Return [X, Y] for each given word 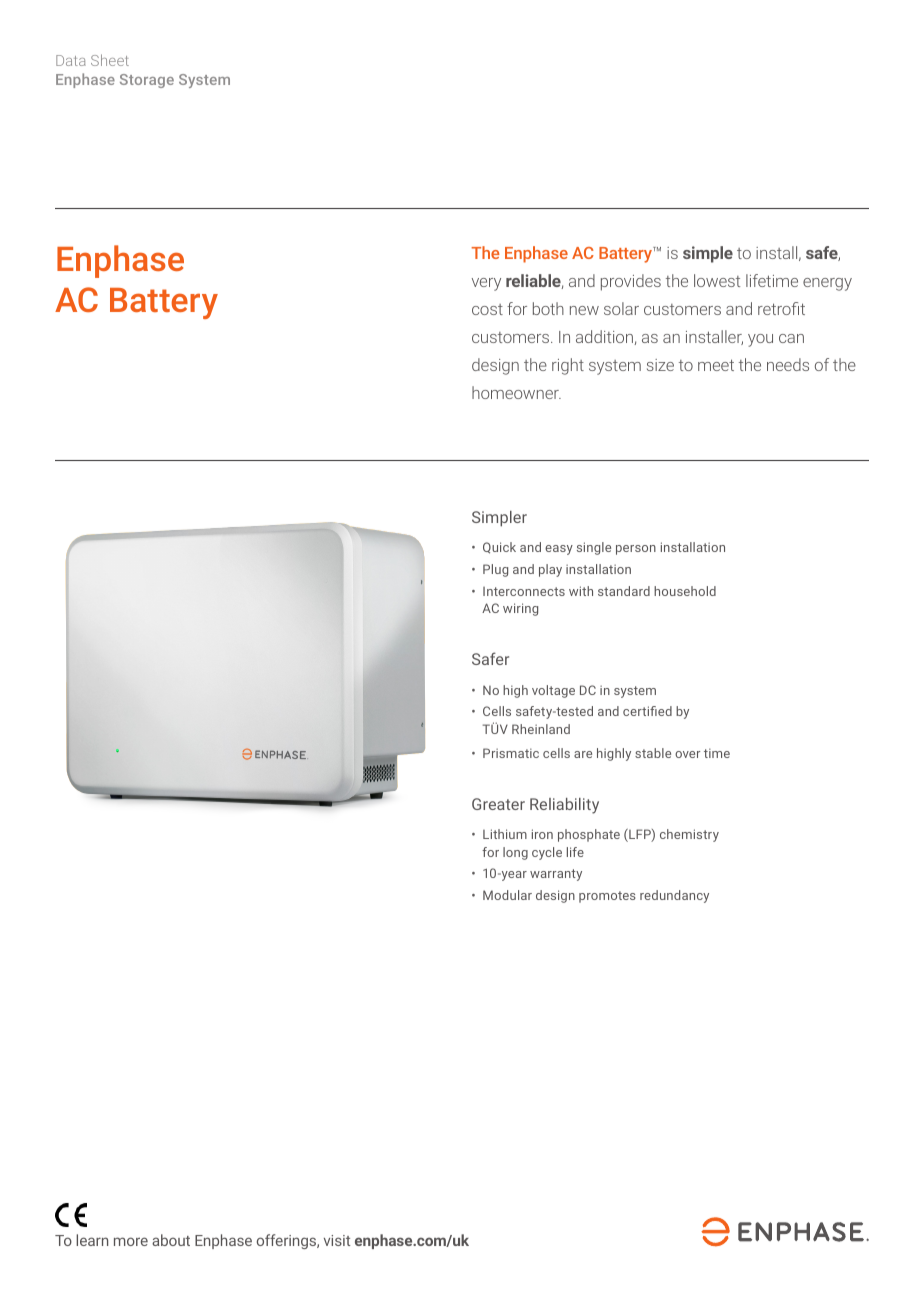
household [685, 591]
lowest [717, 280]
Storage [147, 81]
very [486, 284]
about [171, 1240]
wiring [520, 609]
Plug [495, 570]
